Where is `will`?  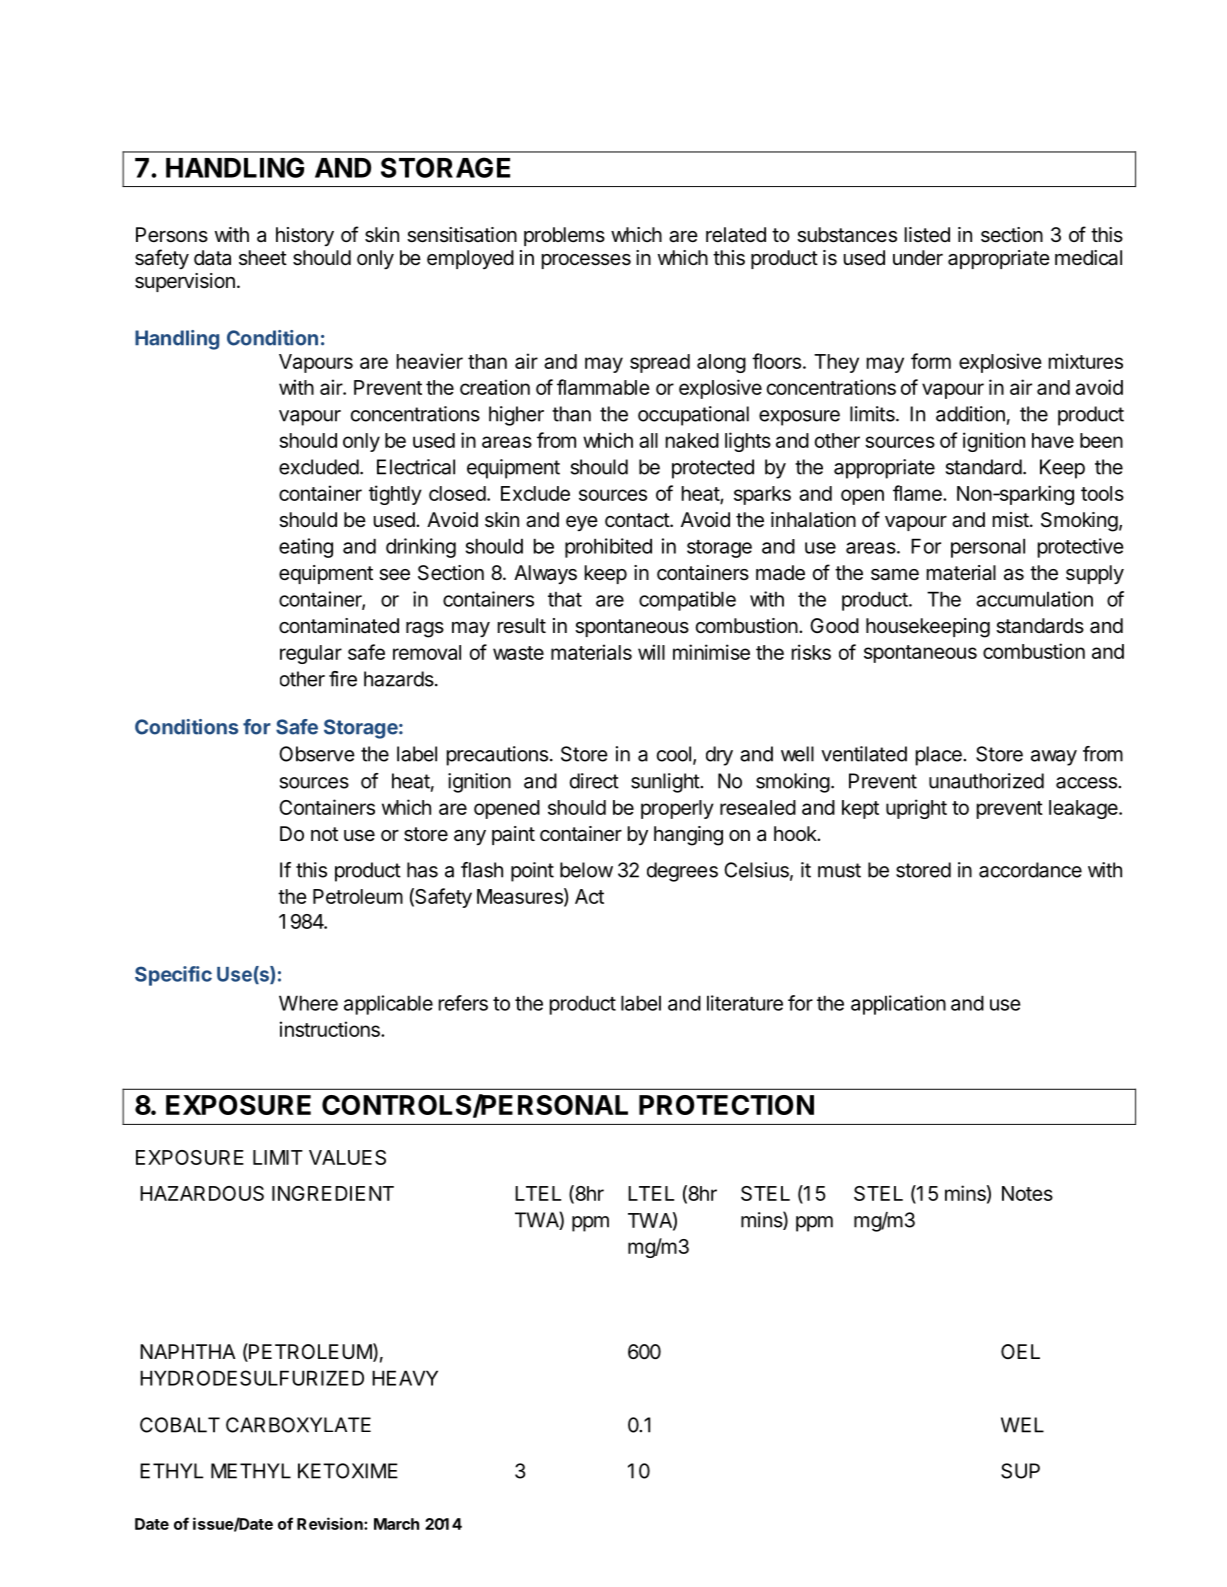 will is located at coordinates (651, 652).
